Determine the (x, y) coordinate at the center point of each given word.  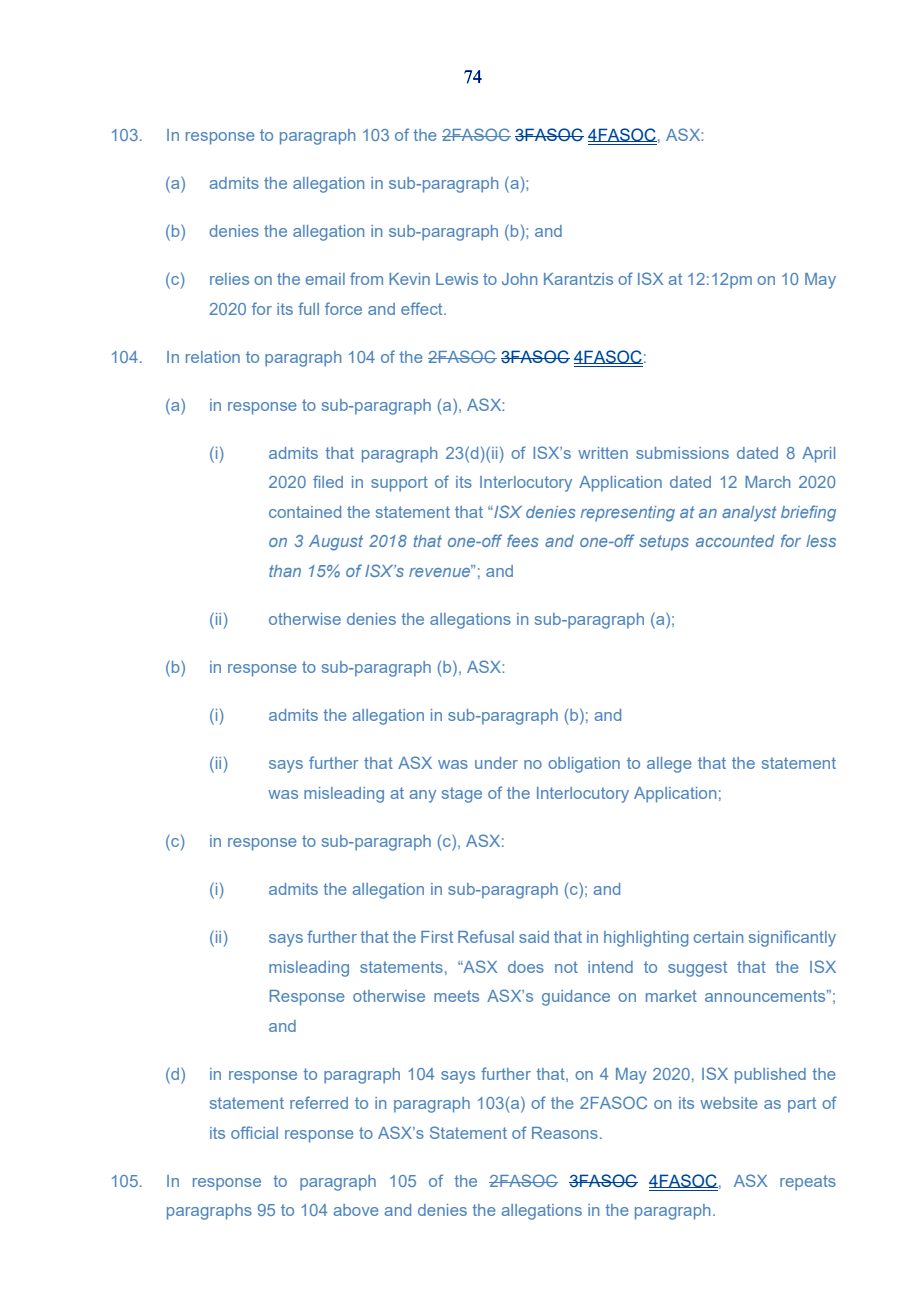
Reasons (565, 1133)
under (496, 763)
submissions (682, 453)
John (519, 279)
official (254, 1132)
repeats (808, 1183)
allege (669, 765)
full (308, 308)
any (422, 796)
